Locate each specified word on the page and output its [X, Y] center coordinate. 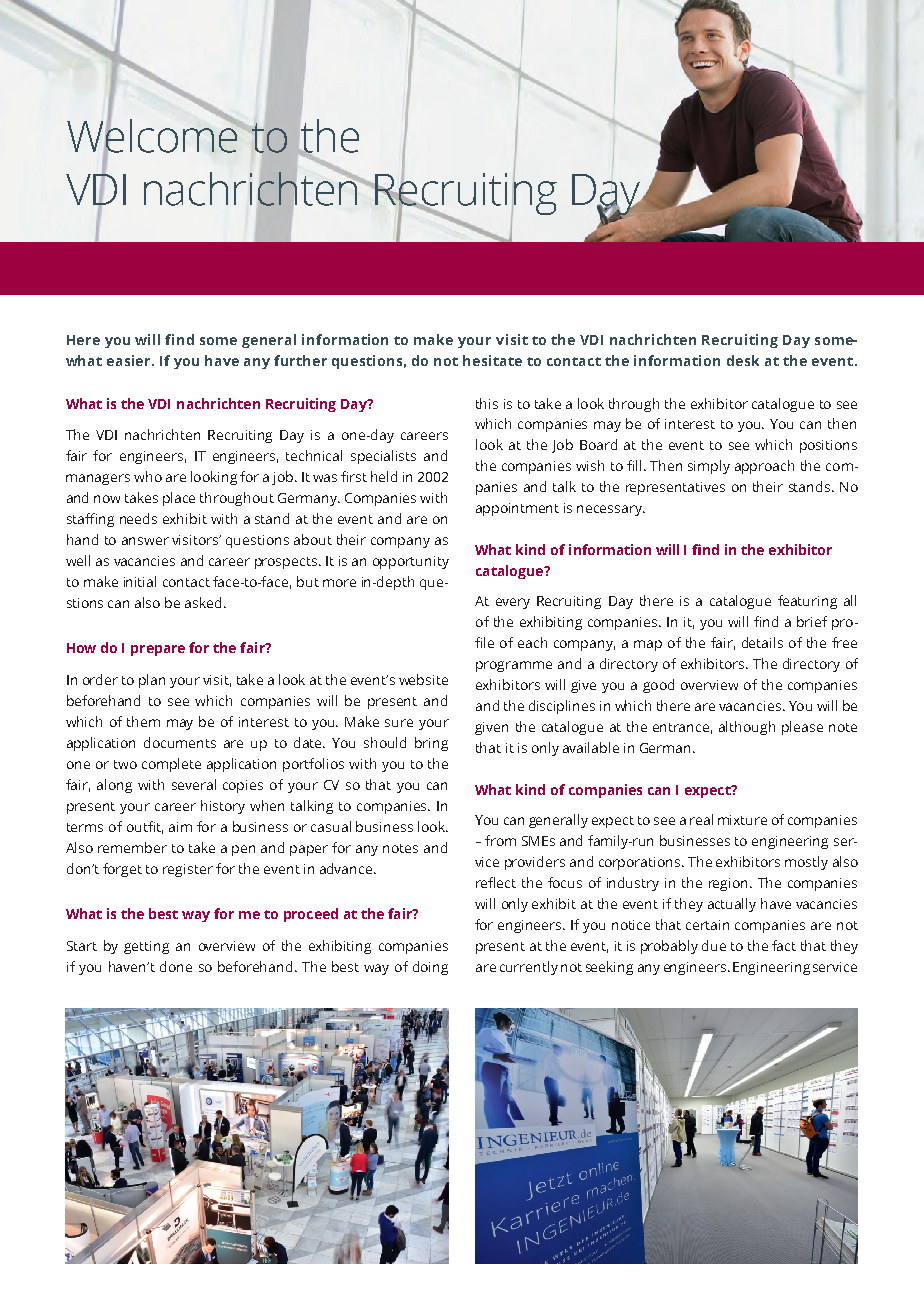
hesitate [492, 360]
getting [146, 947]
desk [743, 360]
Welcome [153, 136]
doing [430, 968]
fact [784, 945]
